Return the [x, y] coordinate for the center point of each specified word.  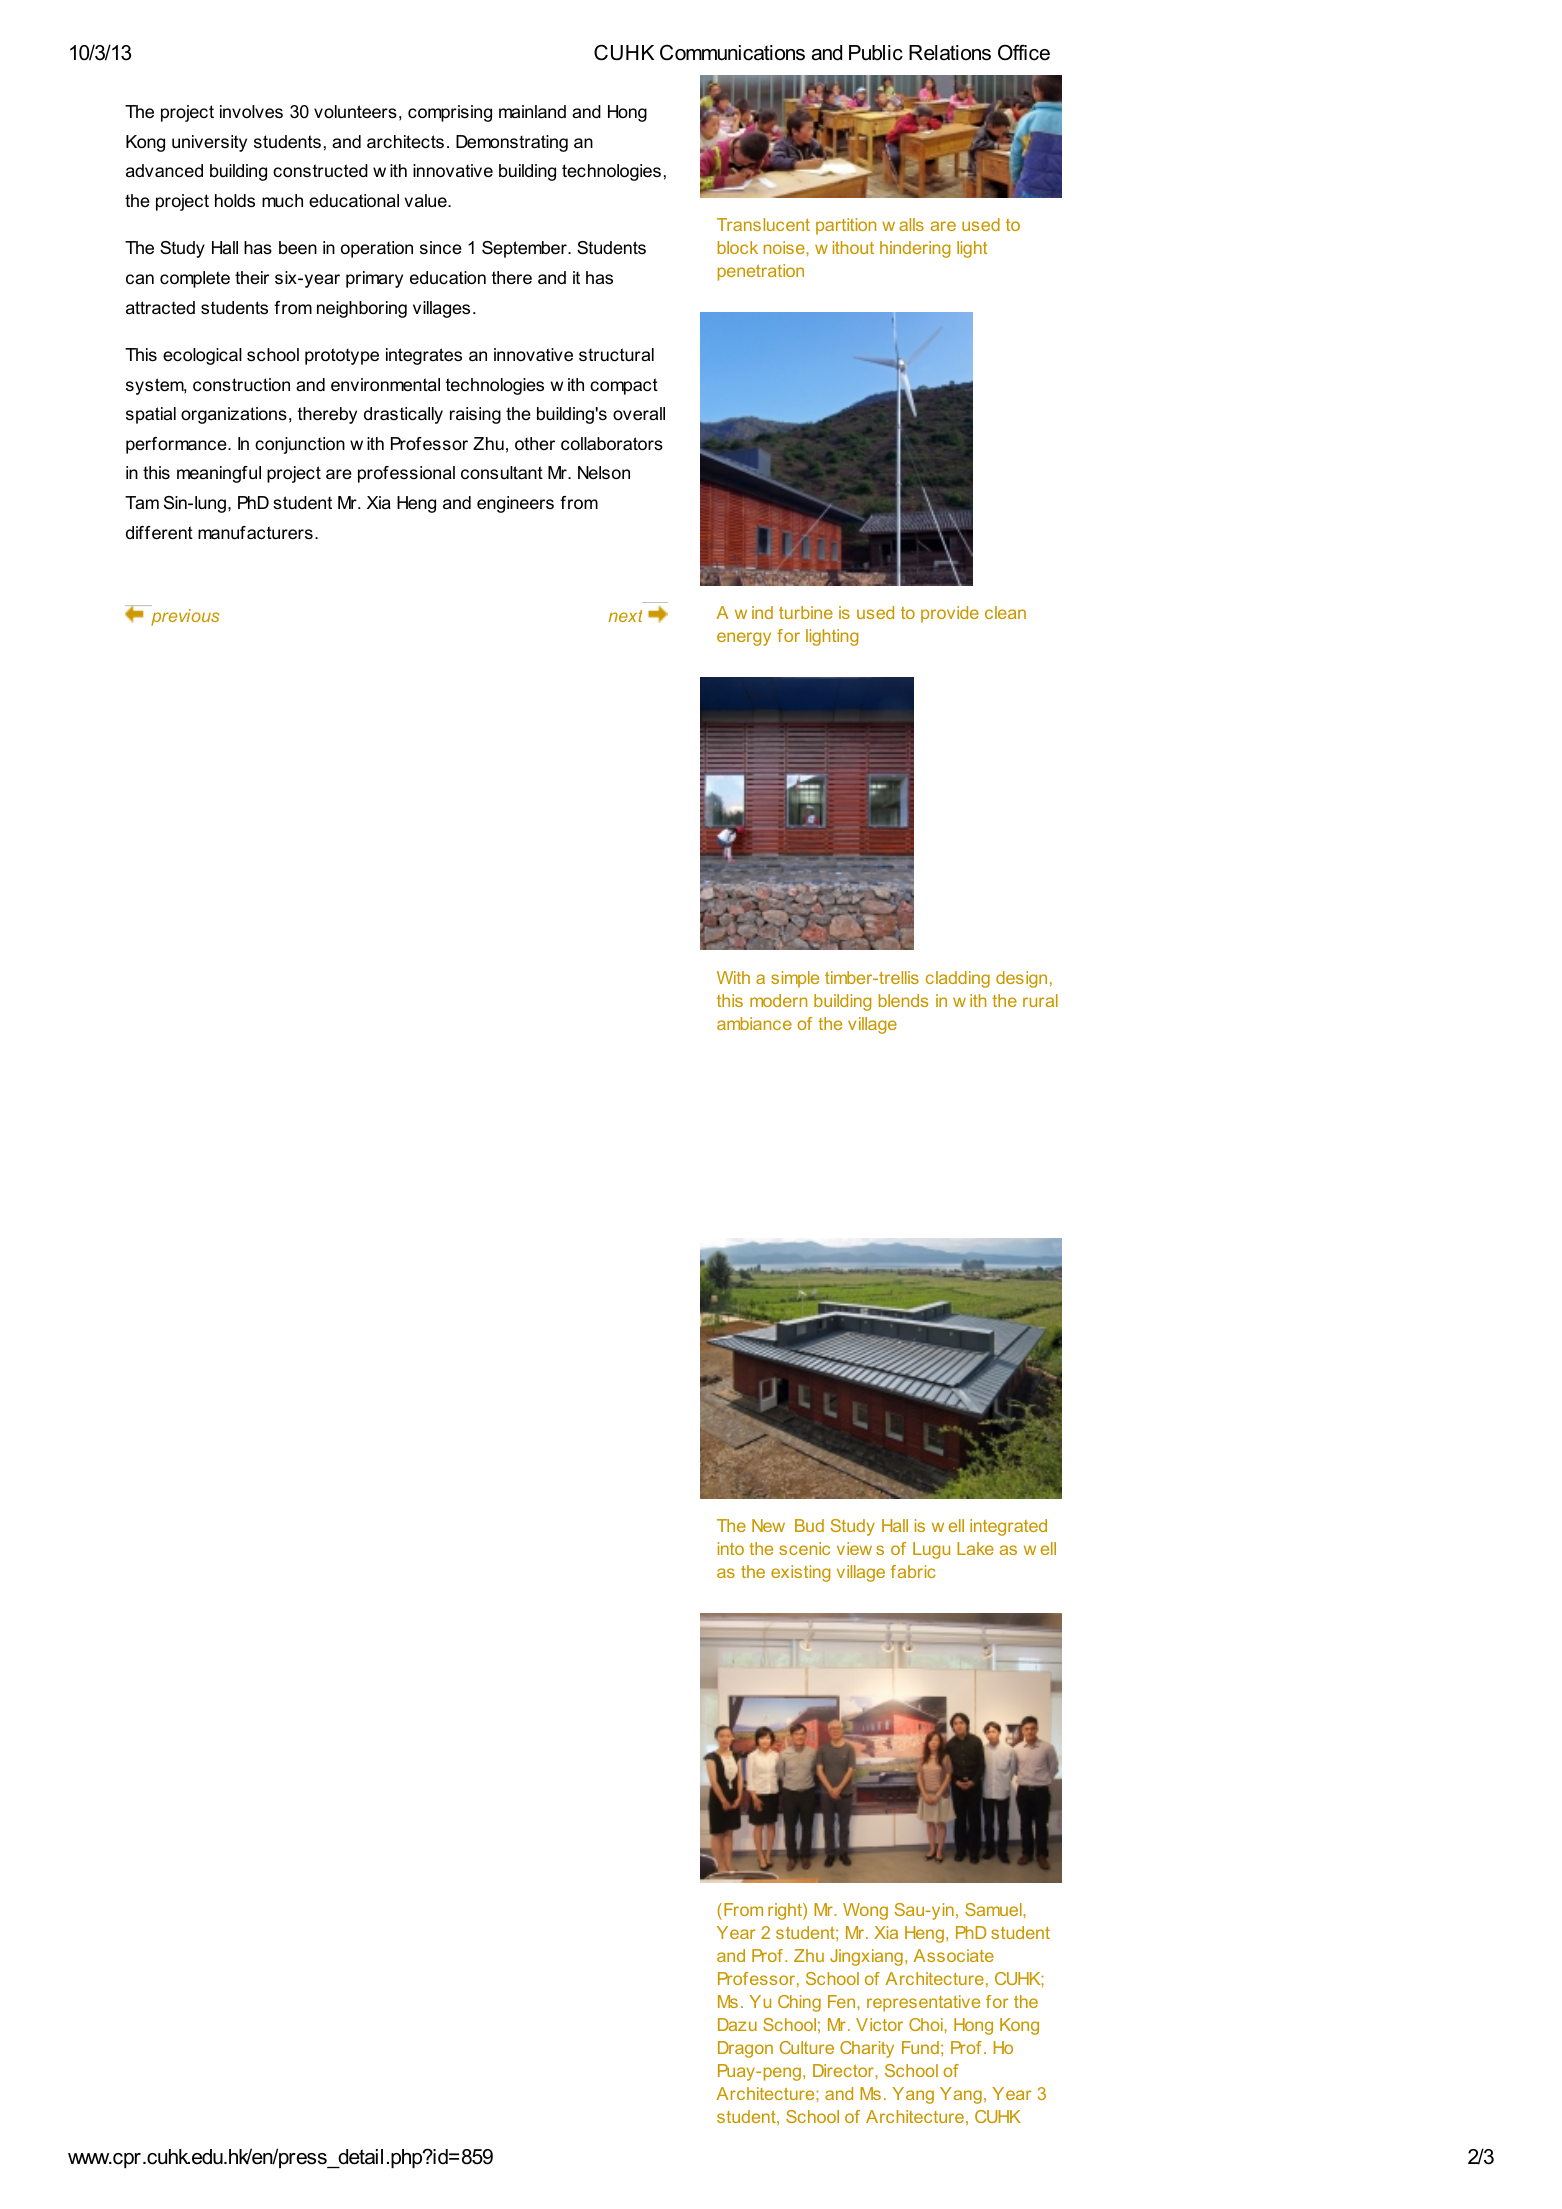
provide [950, 614]
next [625, 616]
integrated [1008, 1527]
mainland [532, 112]
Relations [950, 53]
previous [185, 617]
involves [251, 112]
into [731, 1548]
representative [923, 2003]
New [768, 1525]
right [786, 1911]
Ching [799, 2003]
